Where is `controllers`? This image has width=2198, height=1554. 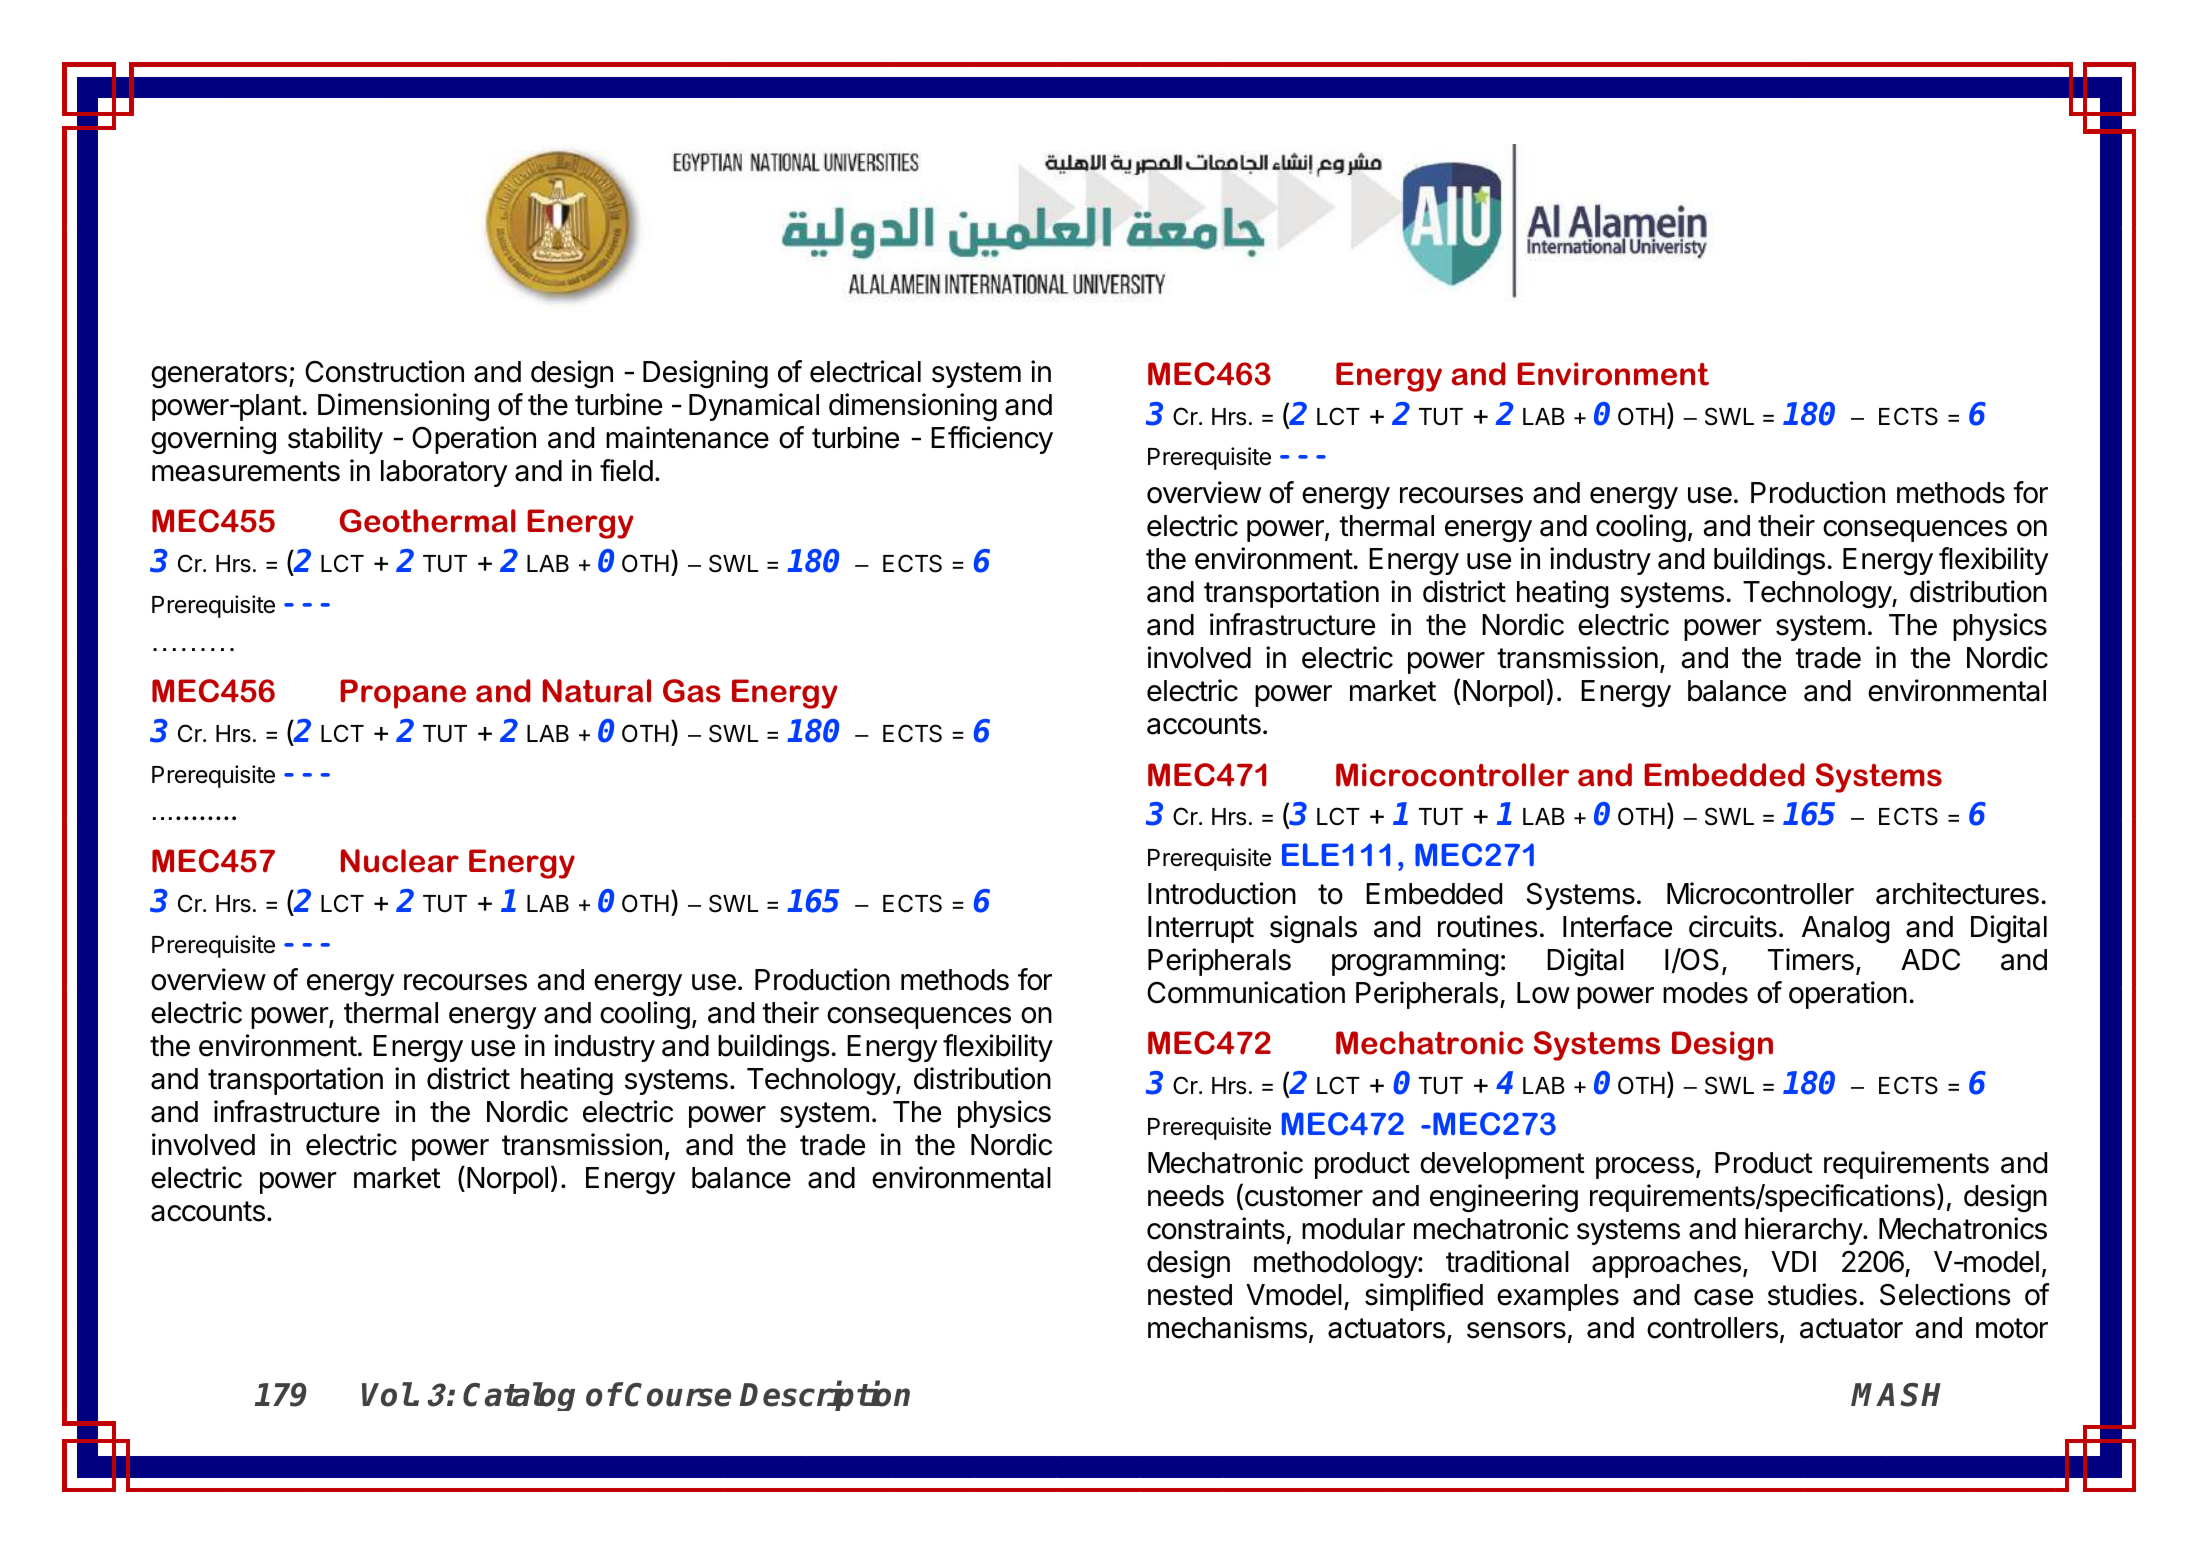 controllers is located at coordinates (1712, 1328).
